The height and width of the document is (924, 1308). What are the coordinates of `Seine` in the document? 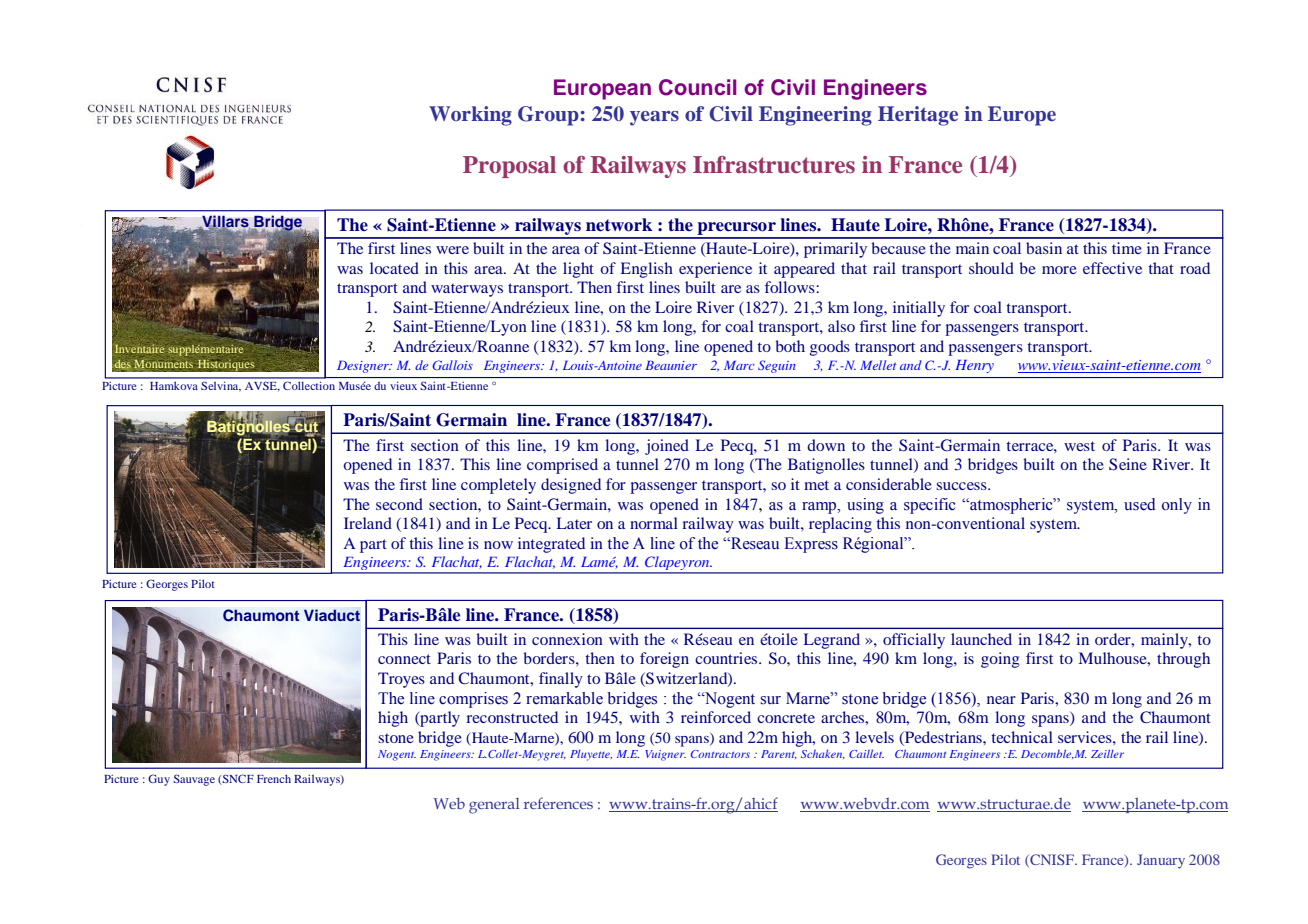 It's located at (1128, 464).
